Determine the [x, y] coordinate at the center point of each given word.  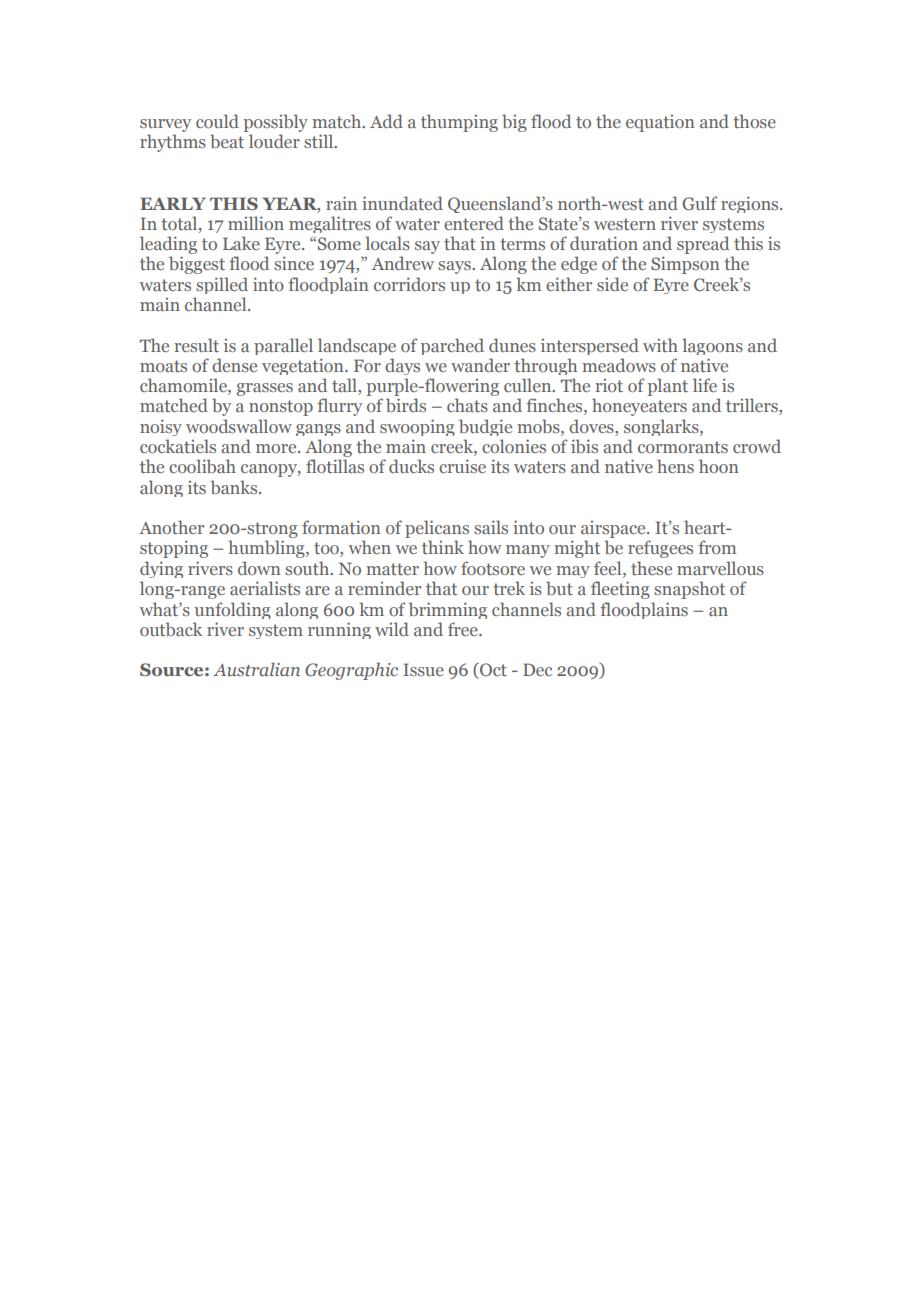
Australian [256, 669]
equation [660, 123]
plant [668, 387]
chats [467, 405]
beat [227, 141]
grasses [264, 389]
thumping [459, 123]
